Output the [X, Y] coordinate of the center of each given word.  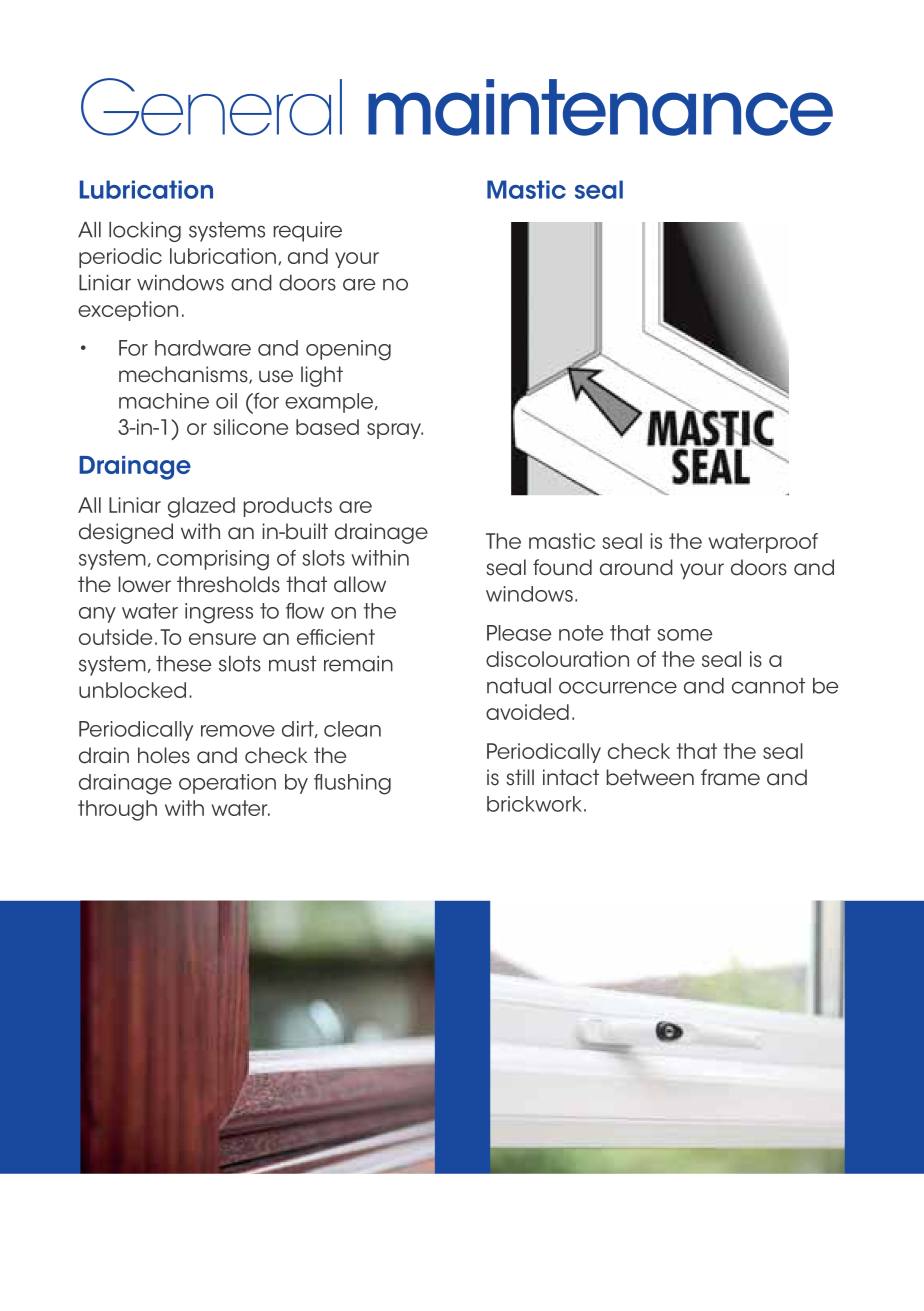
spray [395, 431]
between [650, 777]
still [520, 777]
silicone [250, 427]
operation [227, 784]
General [211, 107]
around [636, 567]
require [307, 232]
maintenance [600, 107]
